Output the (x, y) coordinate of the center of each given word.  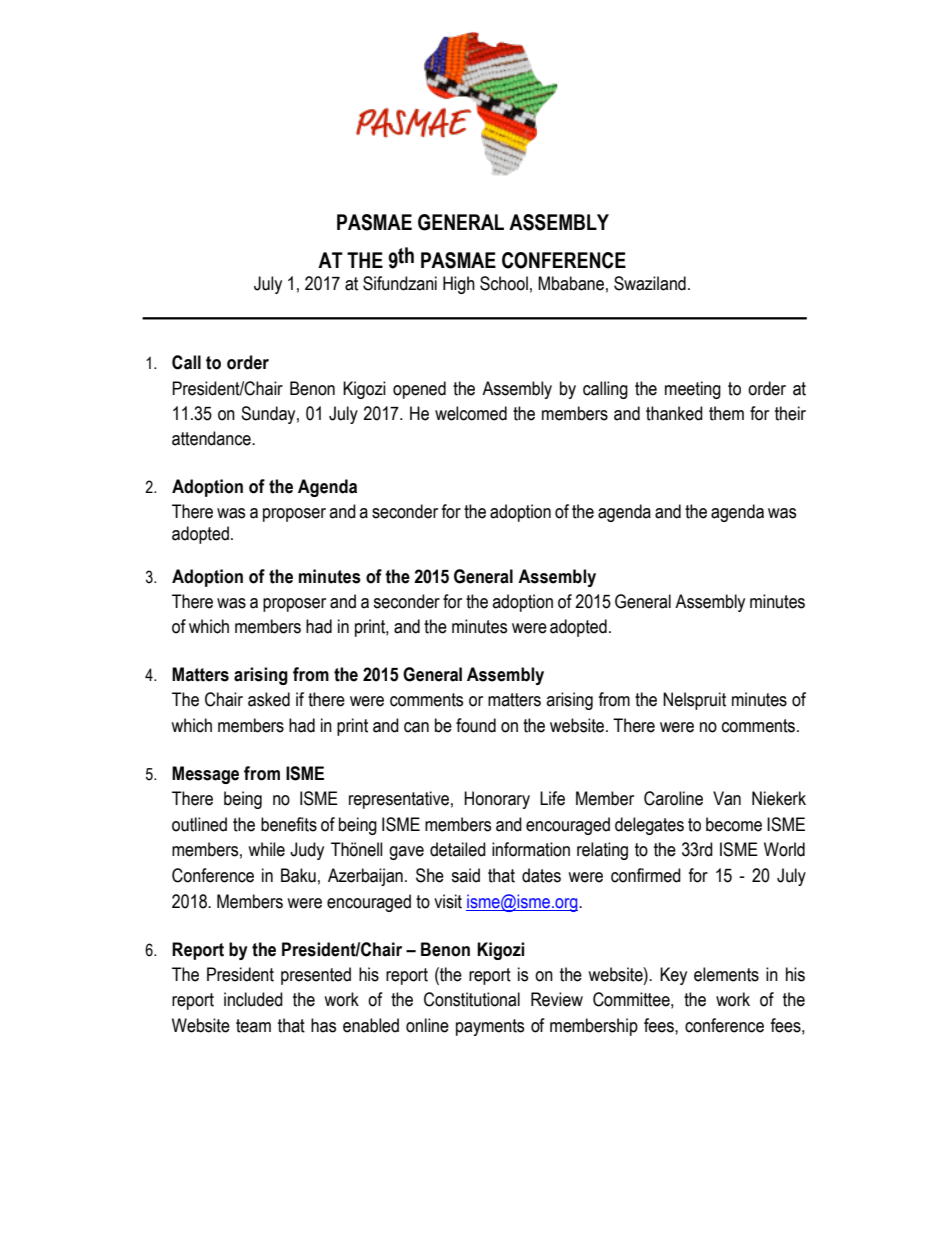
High (459, 285)
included (253, 999)
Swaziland (650, 283)
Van (727, 798)
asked (269, 699)
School (504, 283)
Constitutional (472, 999)
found (476, 725)
